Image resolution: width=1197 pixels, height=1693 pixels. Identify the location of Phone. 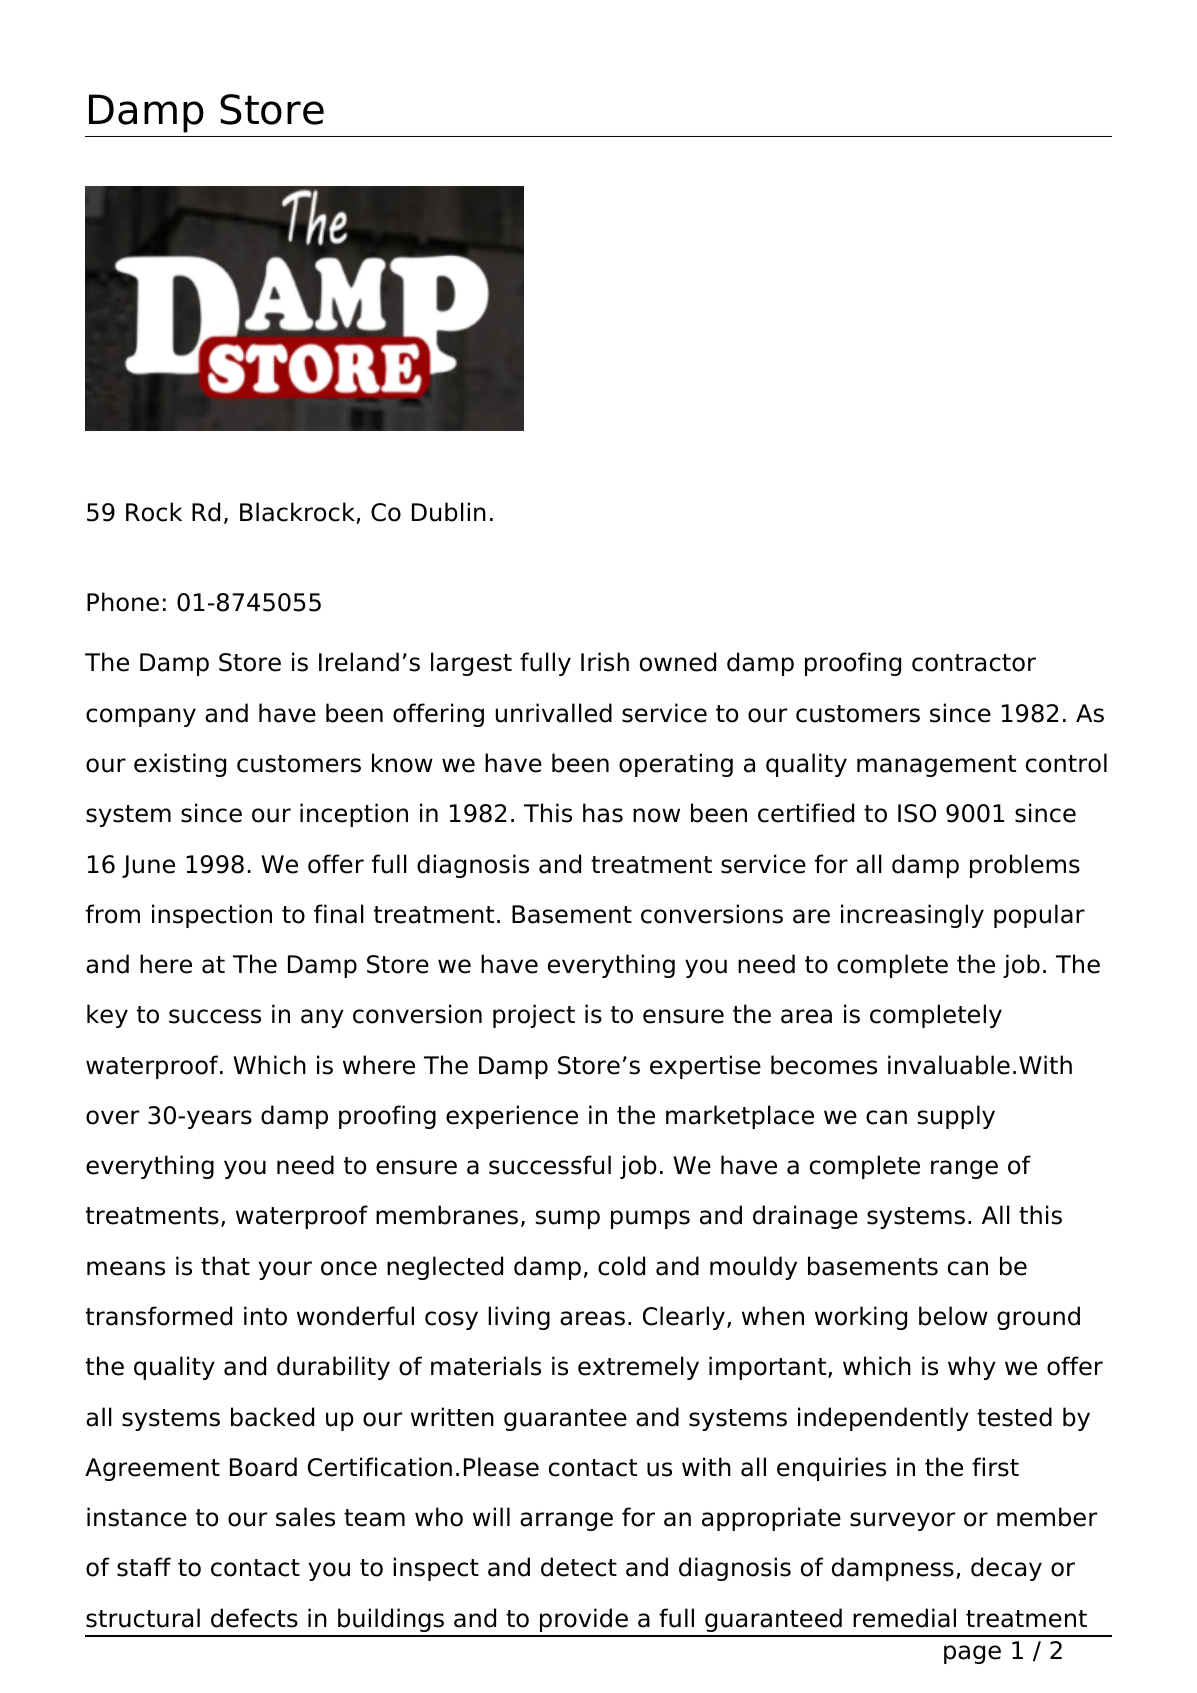
(123, 602).
